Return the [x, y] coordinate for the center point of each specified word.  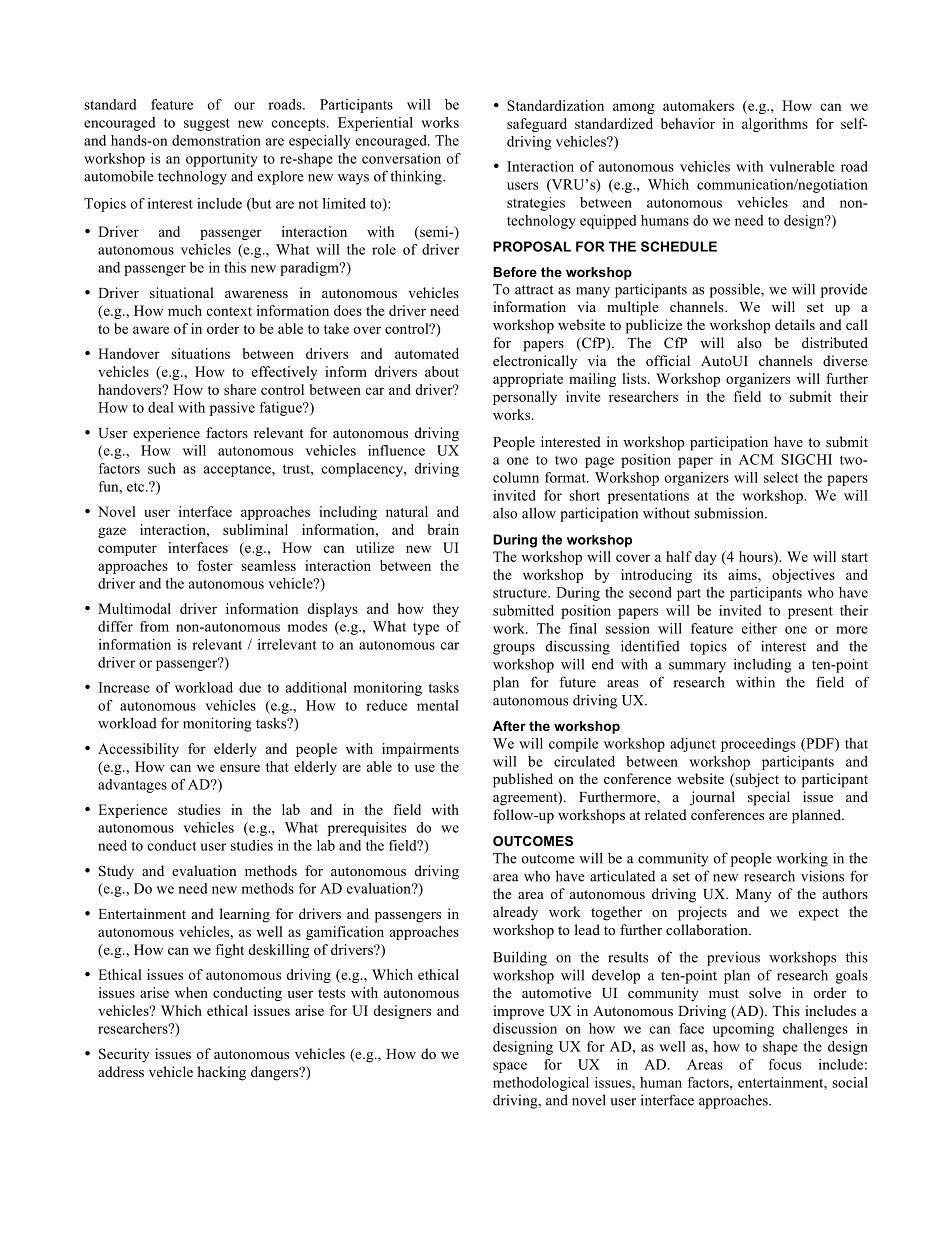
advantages [132, 786]
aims [743, 574]
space [510, 1067]
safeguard [537, 125]
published [523, 780]
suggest [207, 124]
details [795, 324]
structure [521, 593]
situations [200, 353]
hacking [221, 1073]
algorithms [775, 125]
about [442, 371]
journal [712, 798]
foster [215, 565]
